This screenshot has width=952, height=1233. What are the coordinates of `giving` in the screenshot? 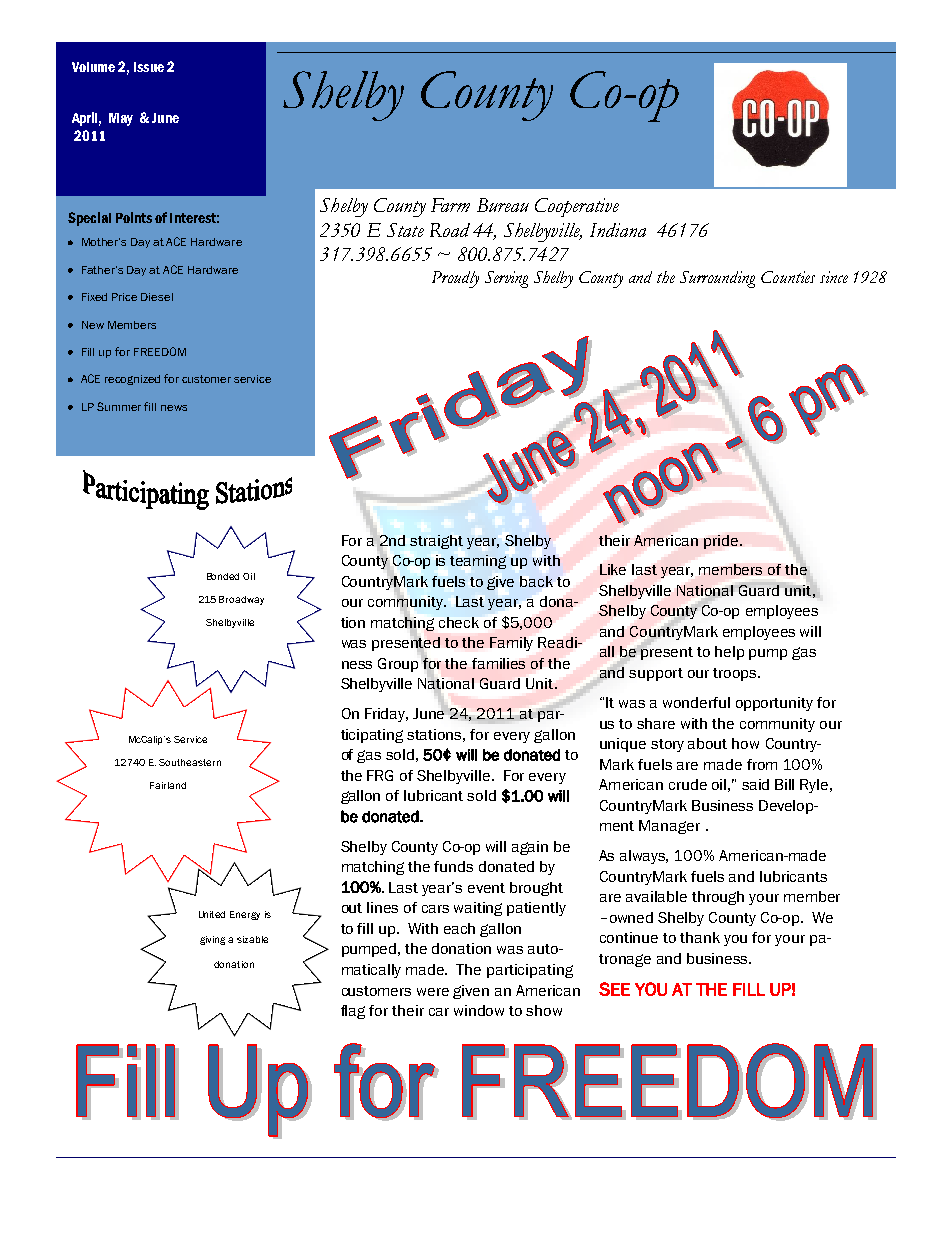 It's located at (212, 940).
